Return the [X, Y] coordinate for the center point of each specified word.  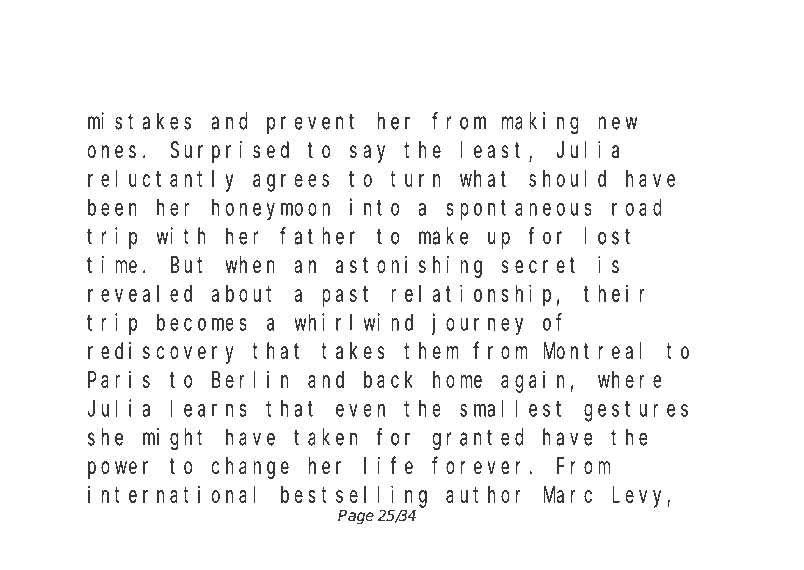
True [546, 46]
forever [481, 466]
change [250, 468]
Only [360, 49]
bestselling [354, 496]
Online [129, 45]
